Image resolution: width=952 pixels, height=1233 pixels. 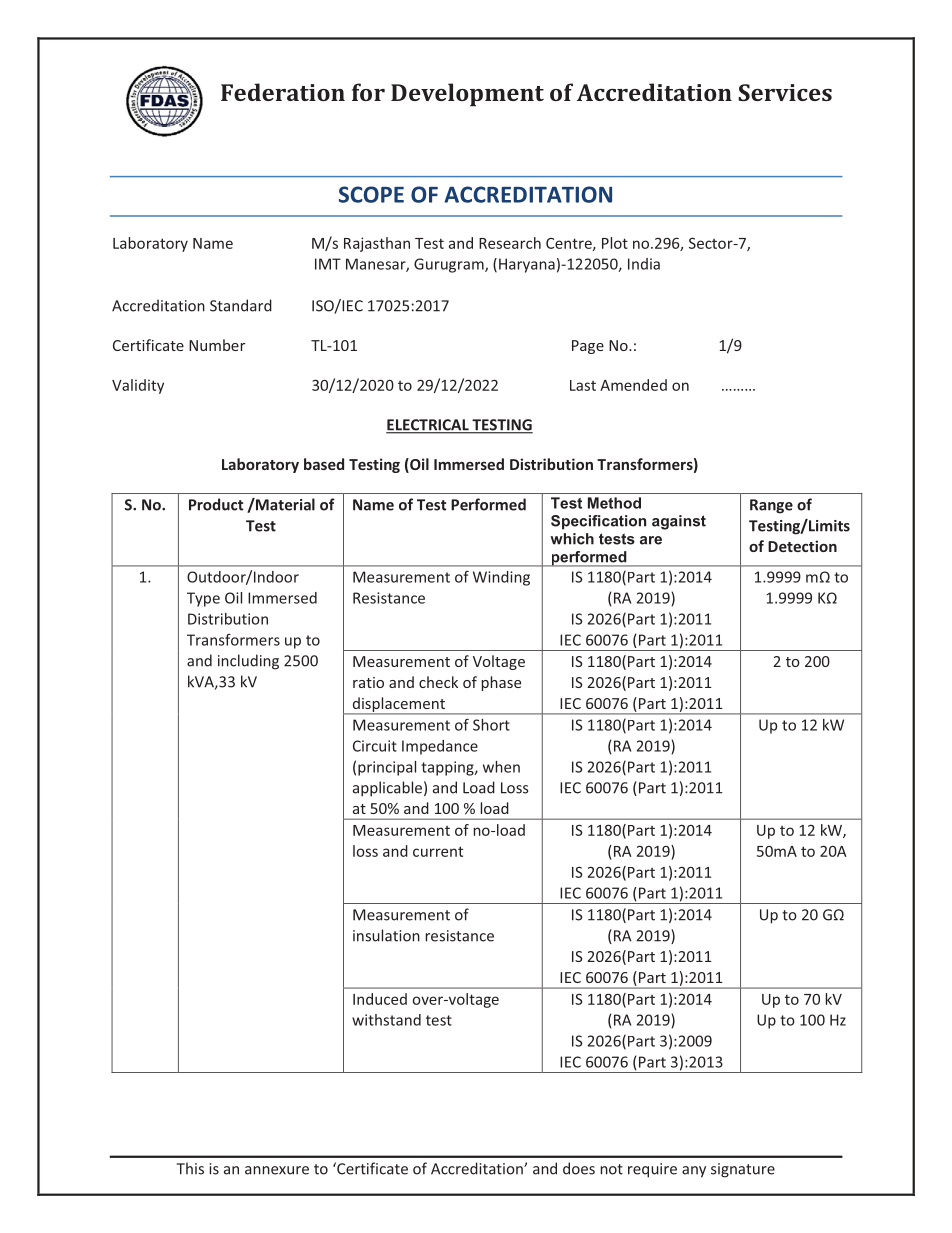 What do you see at coordinates (203, 599) in the image?
I see `Type` at bounding box center [203, 599].
